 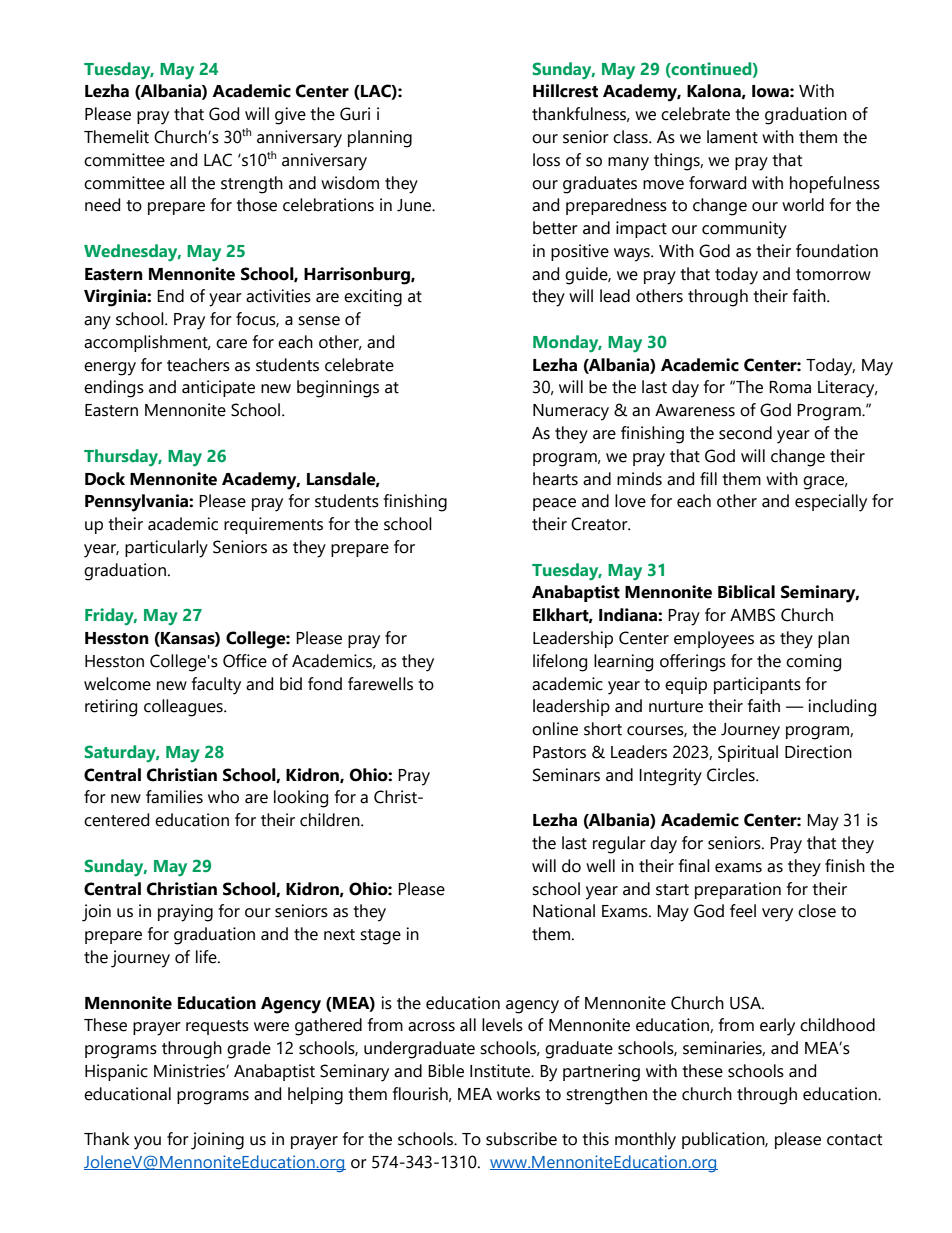 I want to click on next, so click(x=339, y=935).
